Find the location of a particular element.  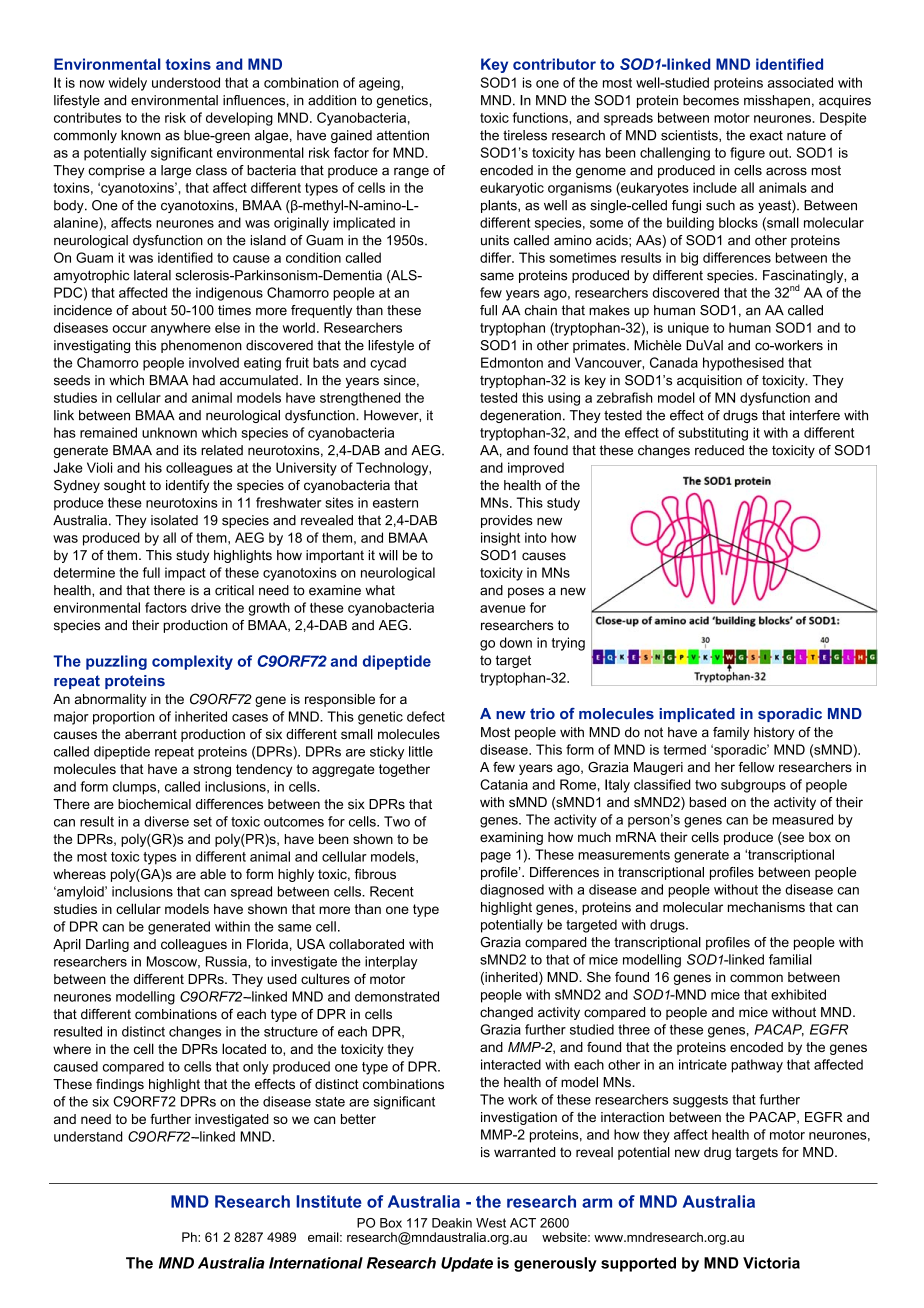

attention is located at coordinates (403, 135).
